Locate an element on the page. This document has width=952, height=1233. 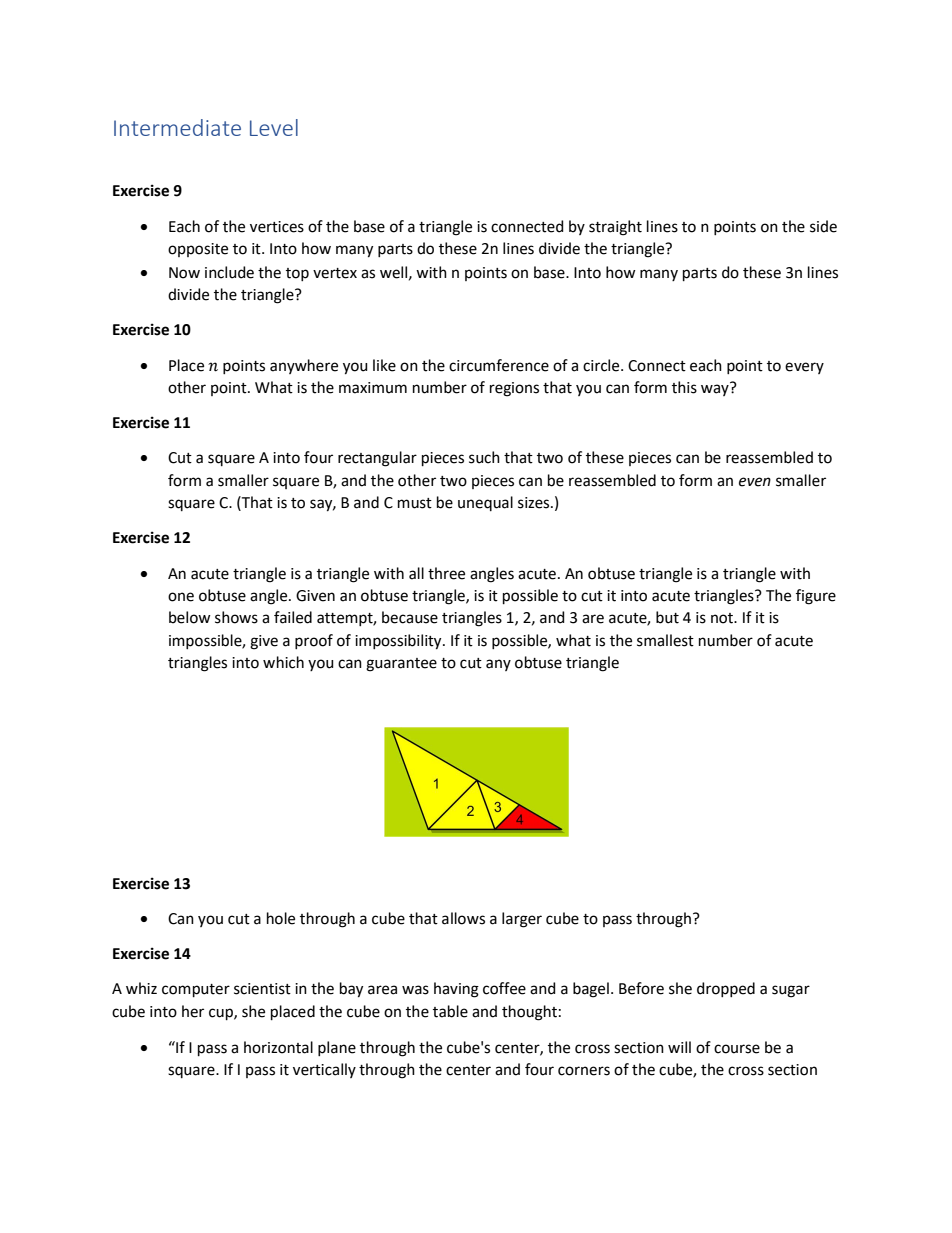
three is located at coordinates (446, 573).
